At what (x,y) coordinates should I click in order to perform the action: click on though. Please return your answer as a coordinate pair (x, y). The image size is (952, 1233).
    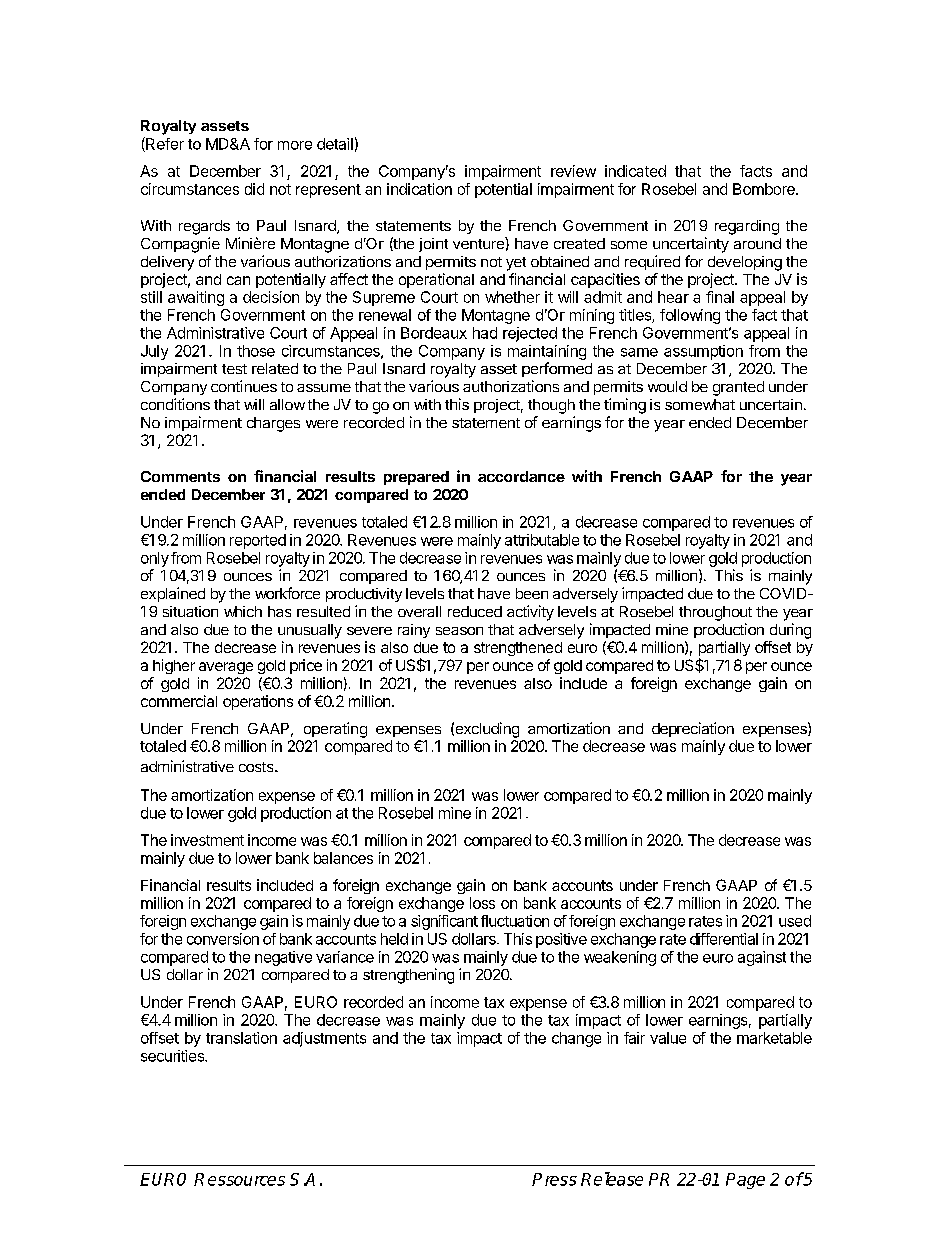
    Looking at the image, I should click on (551, 406).
